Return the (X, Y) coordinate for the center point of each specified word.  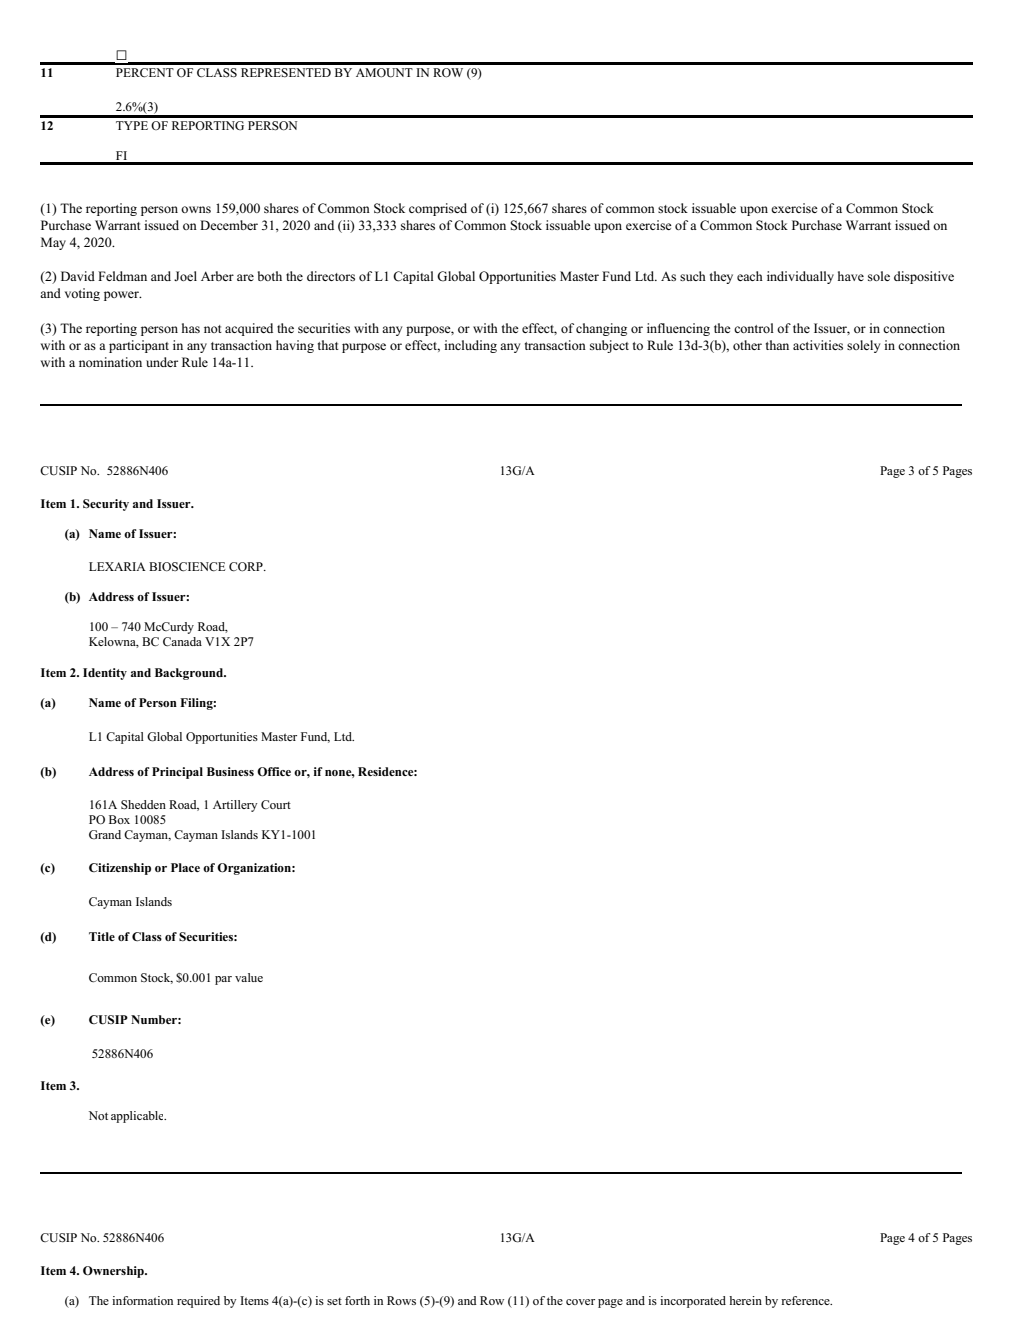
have (851, 276)
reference (806, 1300)
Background (190, 674)
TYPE (132, 125)
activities (818, 345)
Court (276, 805)
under (162, 362)
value (249, 977)
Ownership (114, 1272)
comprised (438, 209)
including (470, 346)
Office (274, 772)
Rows (401, 1300)
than (777, 345)
